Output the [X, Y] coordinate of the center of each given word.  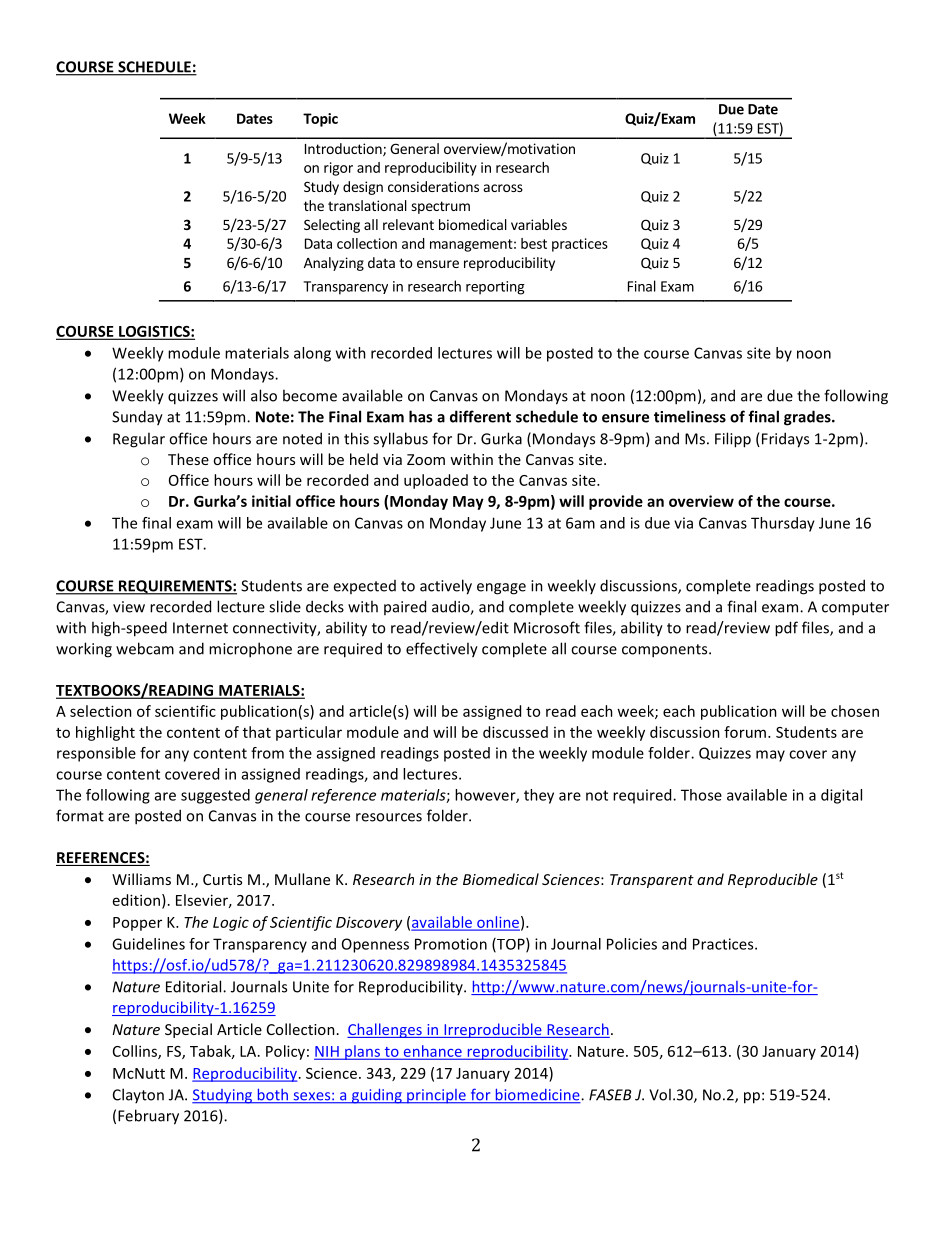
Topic [320, 120]
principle [436, 1096]
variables [539, 224]
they [539, 796]
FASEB [610, 1095]
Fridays [785, 440]
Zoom [426, 459]
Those [701, 795]
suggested [215, 796]
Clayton [138, 1095]
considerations [433, 186]
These [188, 459]
